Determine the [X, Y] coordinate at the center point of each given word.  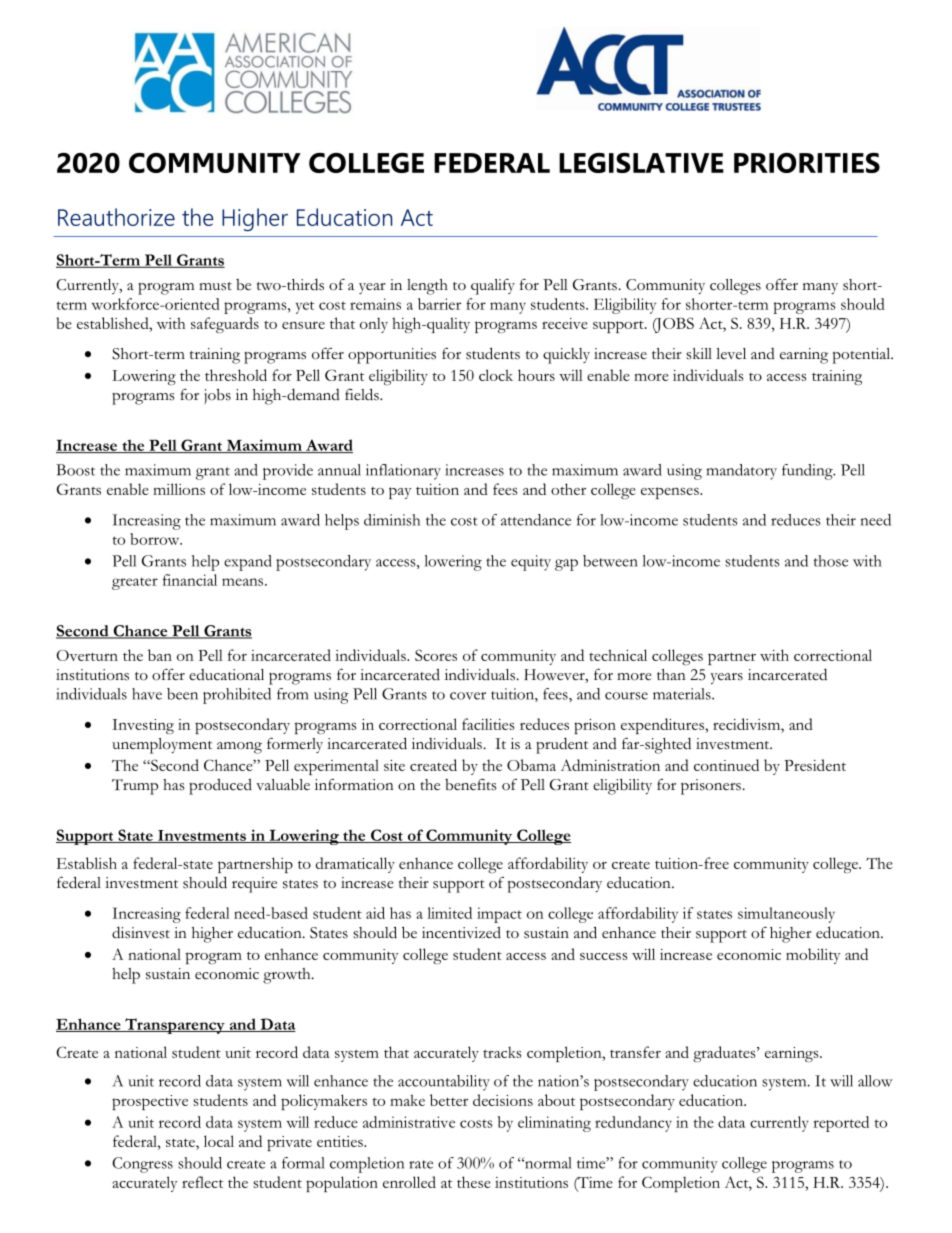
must [215, 286]
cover [468, 696]
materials [683, 694]
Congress [142, 1165]
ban [160, 655]
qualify [493, 286]
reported [841, 1124]
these [474, 1182]
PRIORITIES [807, 163]
